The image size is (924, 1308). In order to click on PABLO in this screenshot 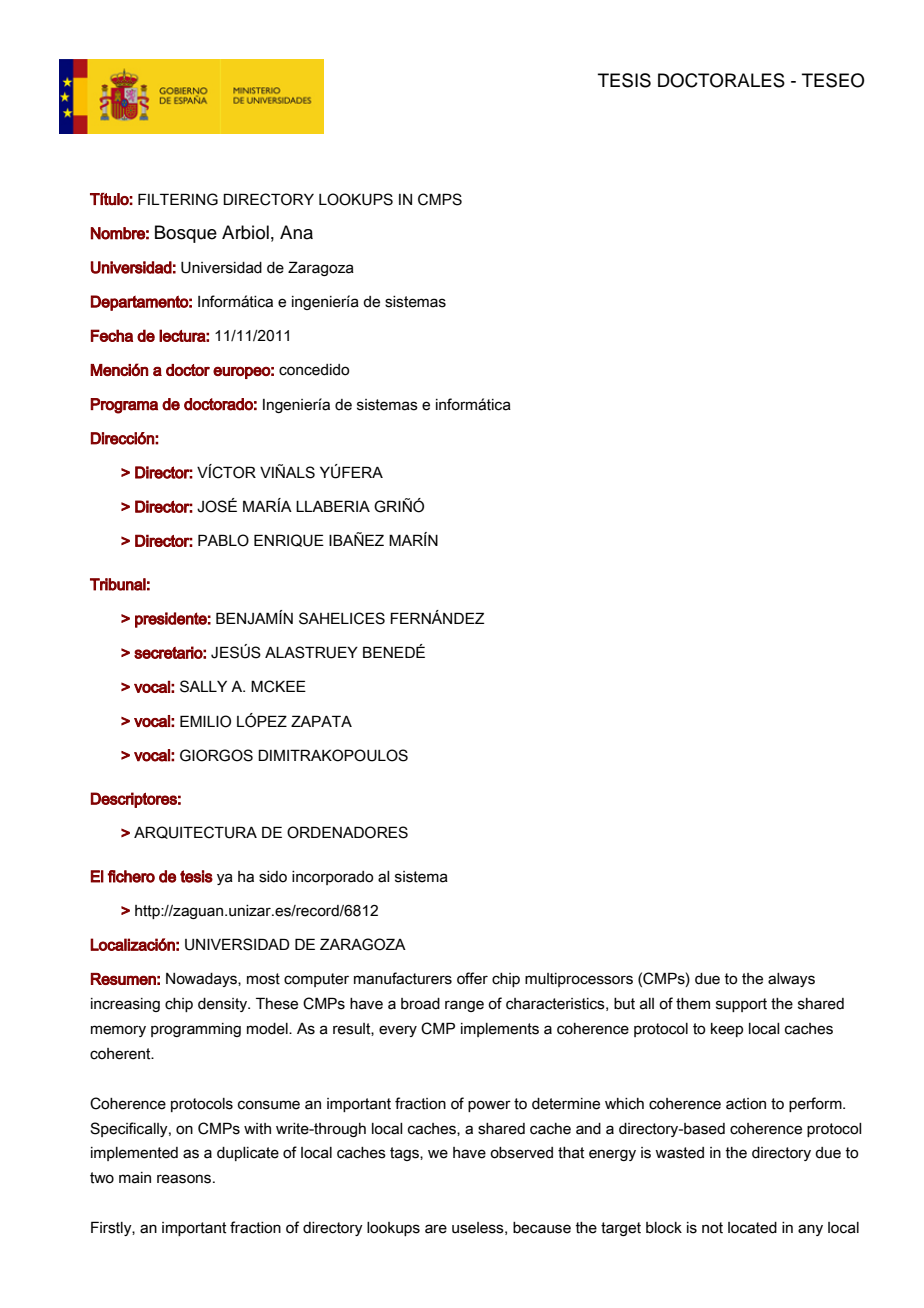, I will do `click(223, 540)`.
